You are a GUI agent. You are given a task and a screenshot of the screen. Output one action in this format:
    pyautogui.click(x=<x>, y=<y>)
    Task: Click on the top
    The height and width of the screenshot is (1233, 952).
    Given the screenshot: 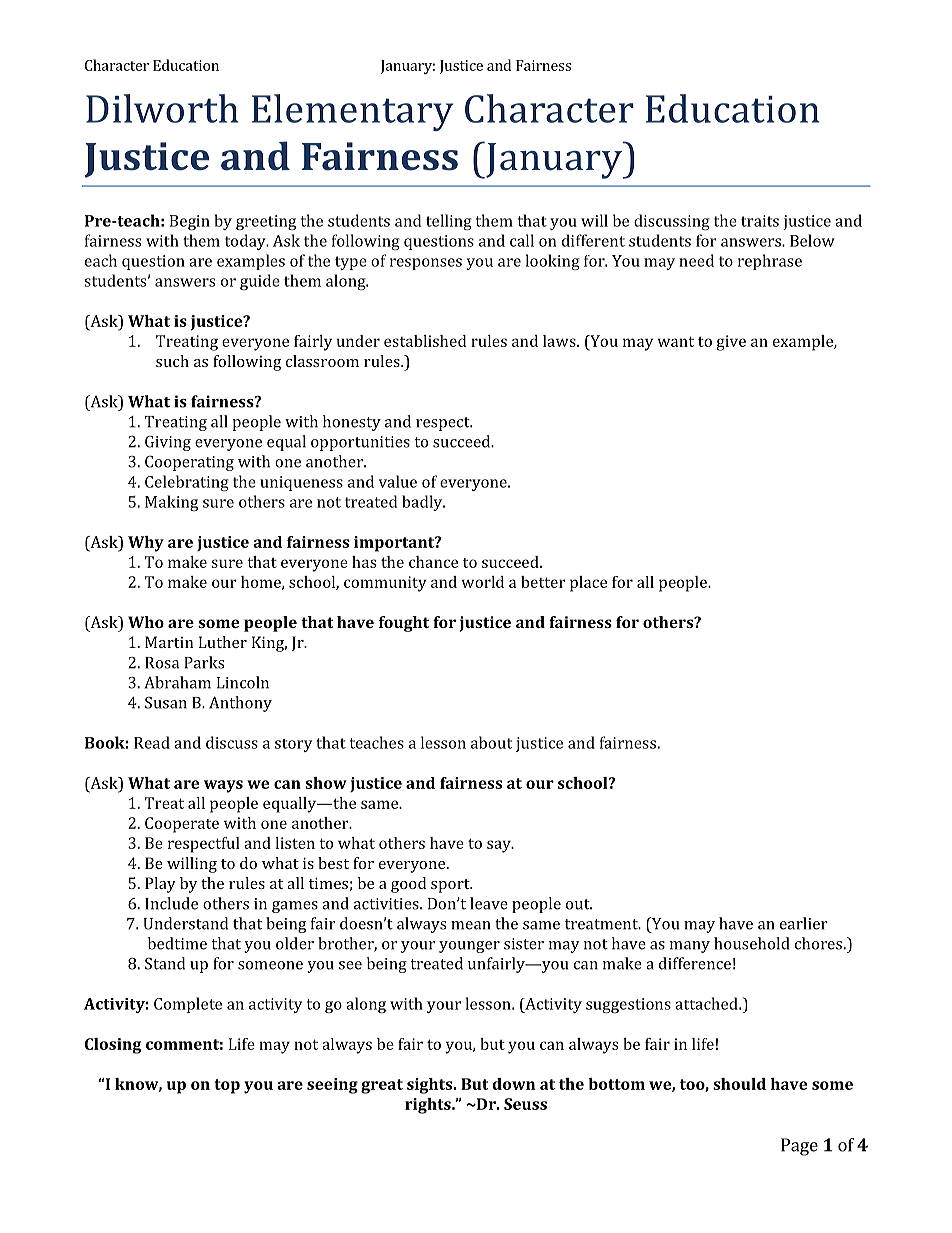 What is the action you would take?
    pyautogui.click(x=227, y=1086)
